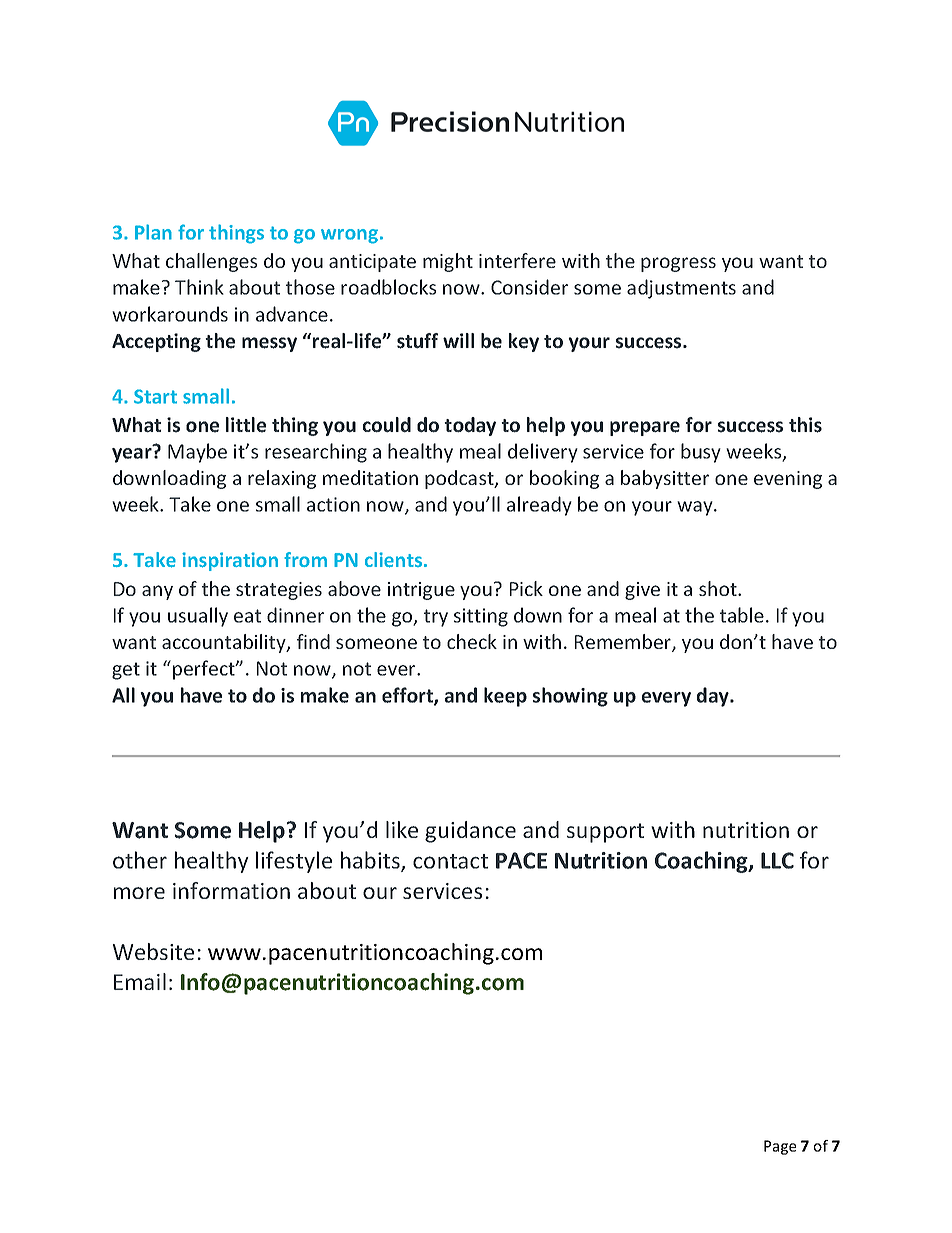 Image resolution: width=952 pixels, height=1233 pixels. Describe the element at coordinates (777, 860) in the document. I see `LLC` at that location.
